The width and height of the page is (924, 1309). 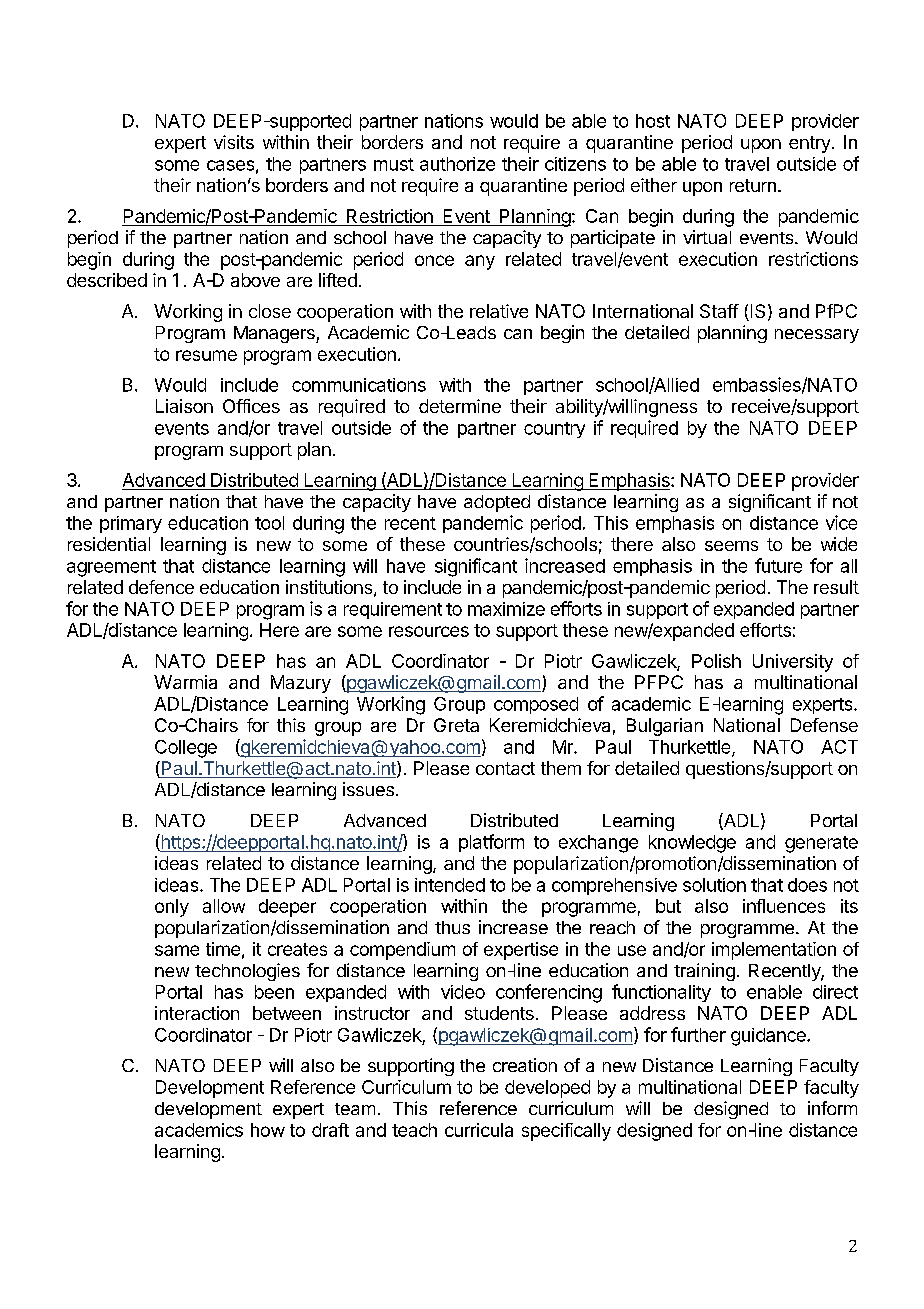 I want to click on authorize, so click(x=457, y=164).
